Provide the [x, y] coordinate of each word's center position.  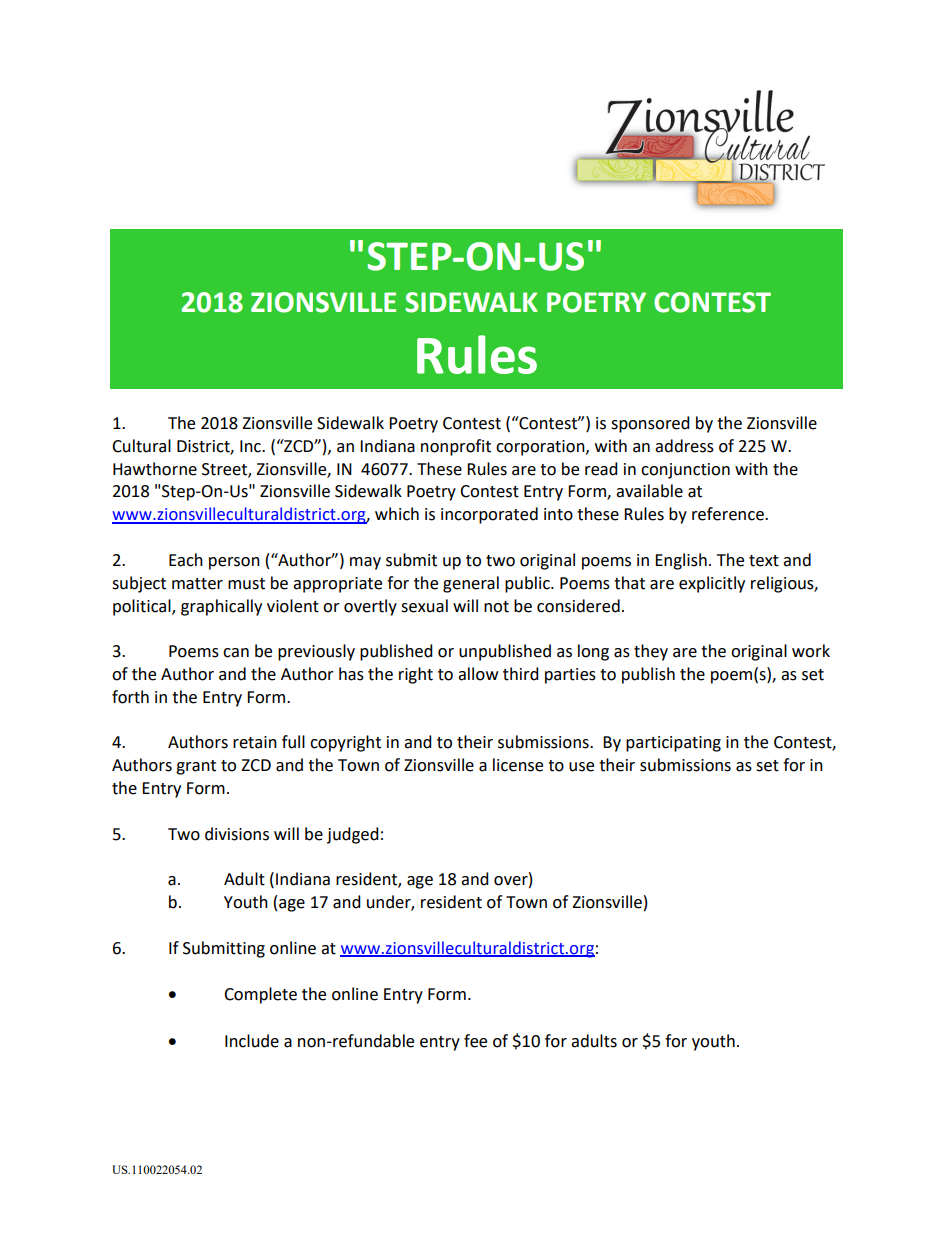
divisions [237, 834]
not [496, 607]
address [684, 446]
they [651, 652]
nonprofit [456, 447]
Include [252, 1041]
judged [353, 835]
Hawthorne [155, 469]
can [236, 653]
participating [673, 744]
